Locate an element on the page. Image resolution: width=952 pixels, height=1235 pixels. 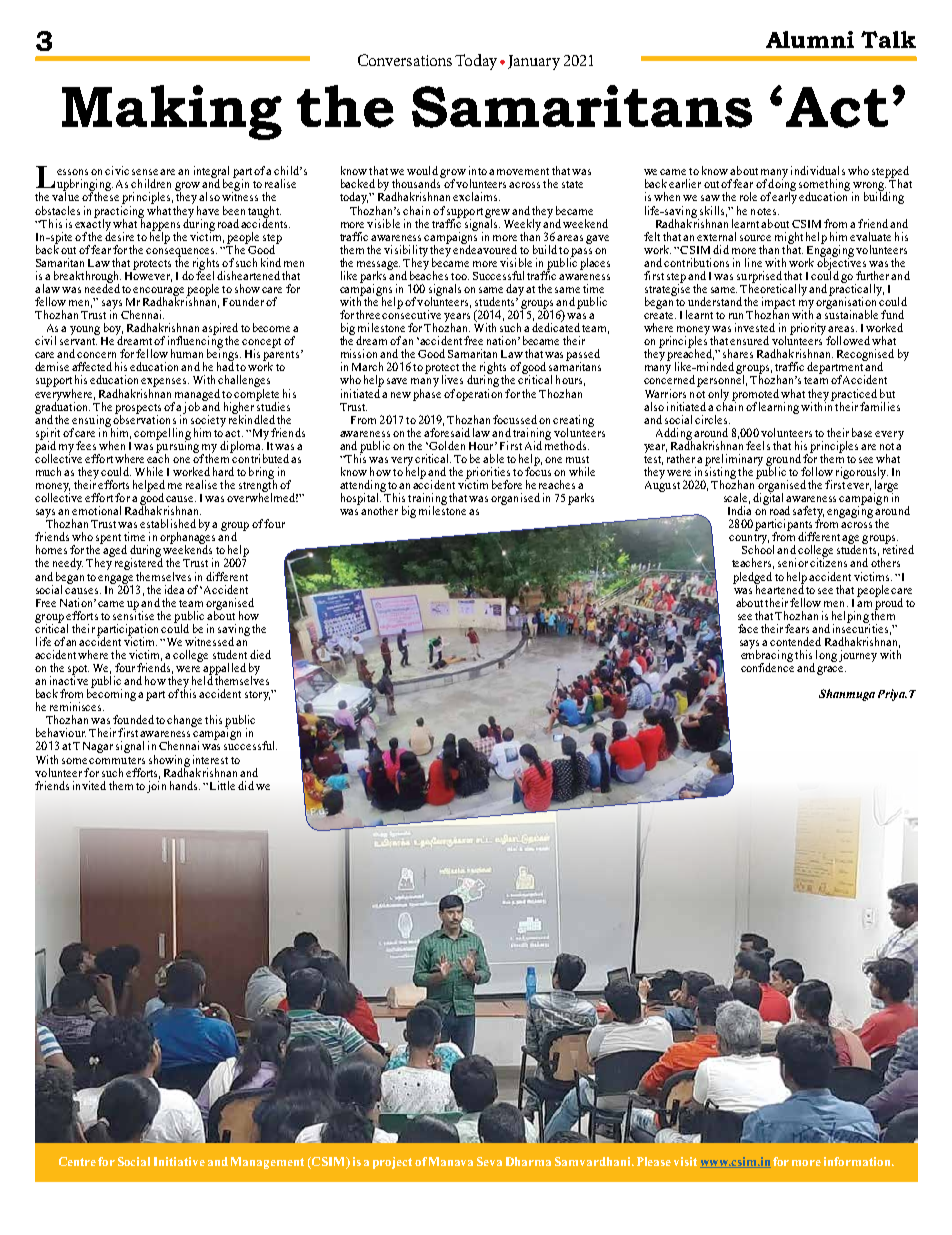
sensitise is located at coordinates (133, 614).
